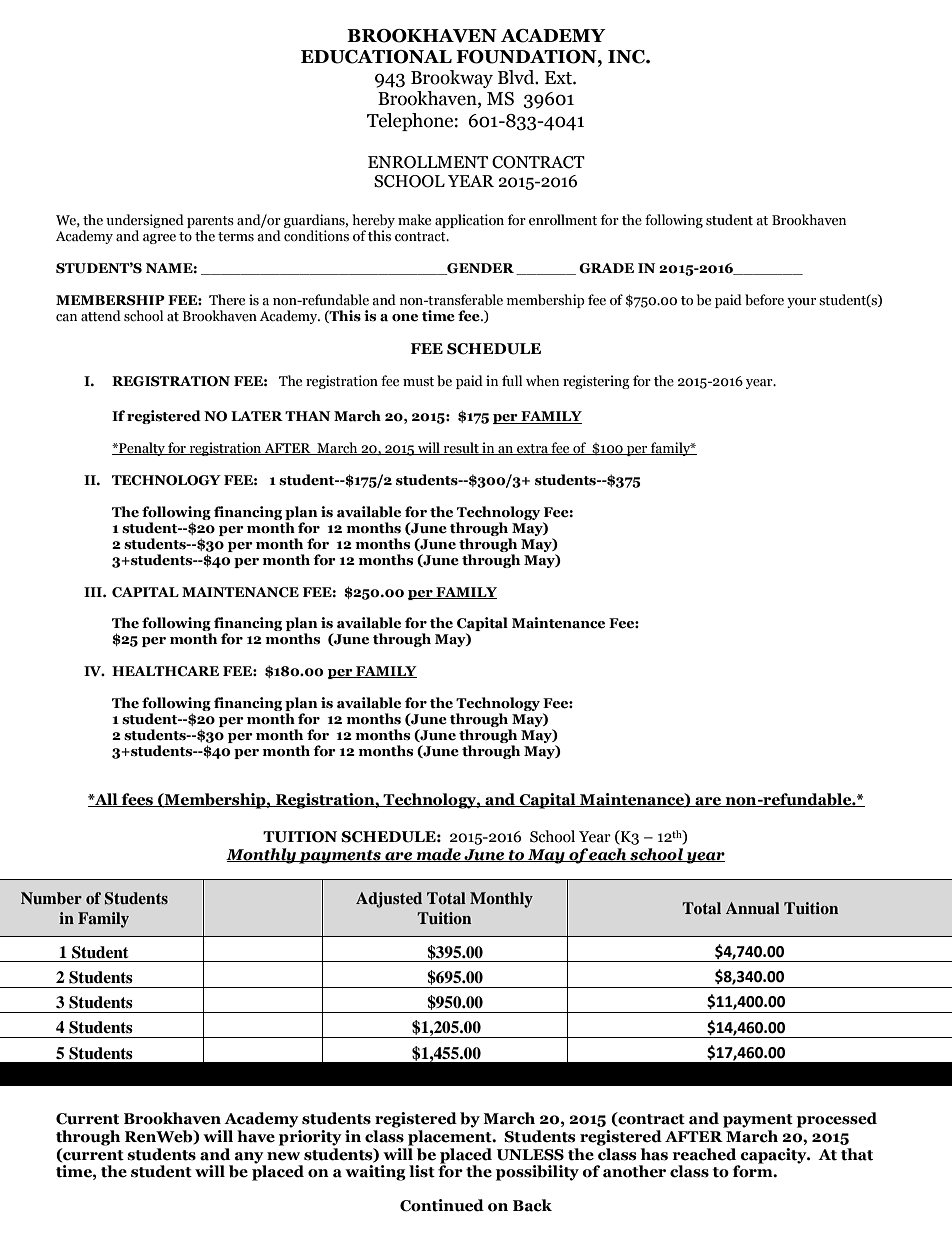 This screenshot has width=952, height=1233. I want to click on EDUCATIONAL, so click(376, 57).
